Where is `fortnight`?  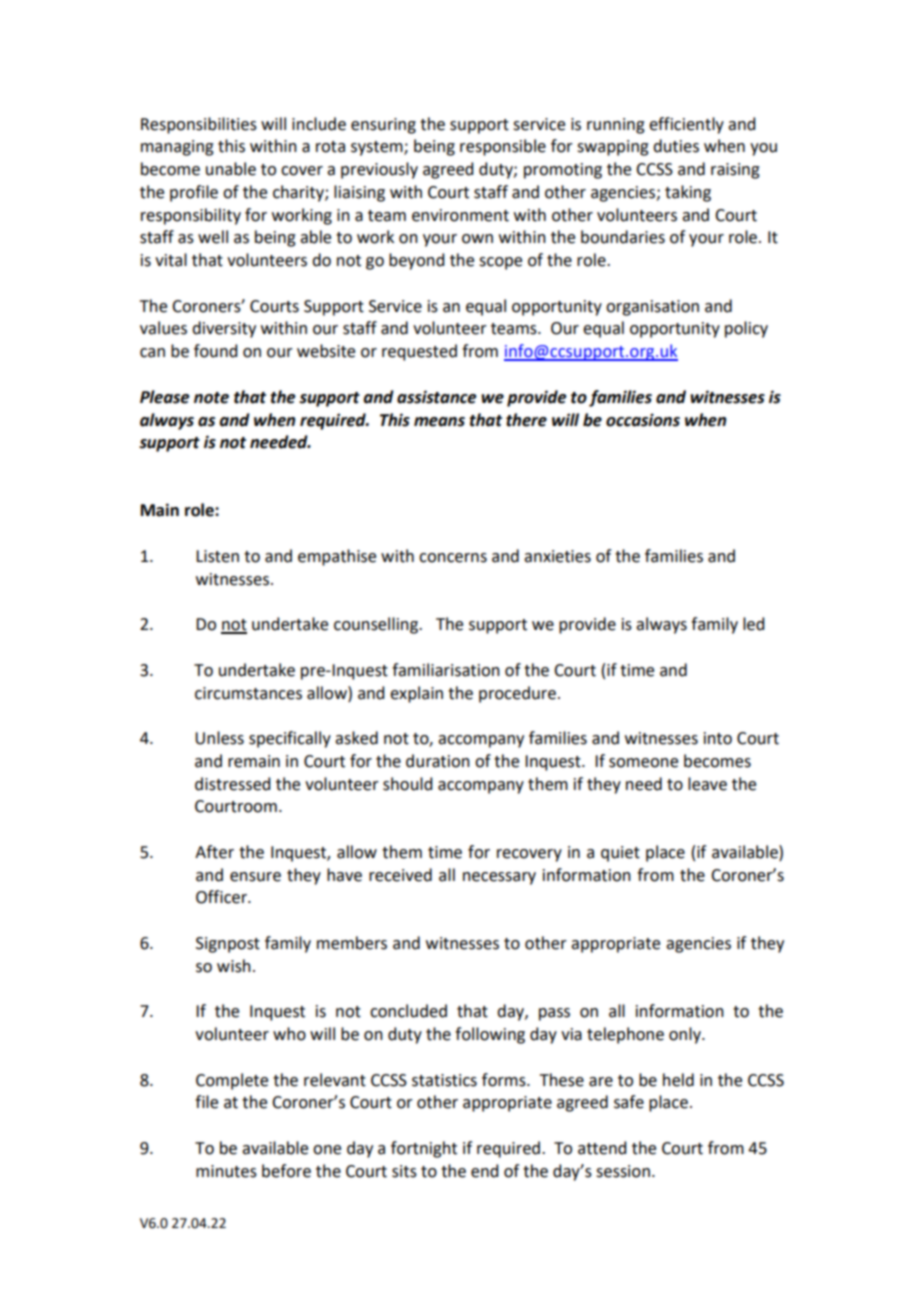
fortnight is located at coordinates (424, 1149).
